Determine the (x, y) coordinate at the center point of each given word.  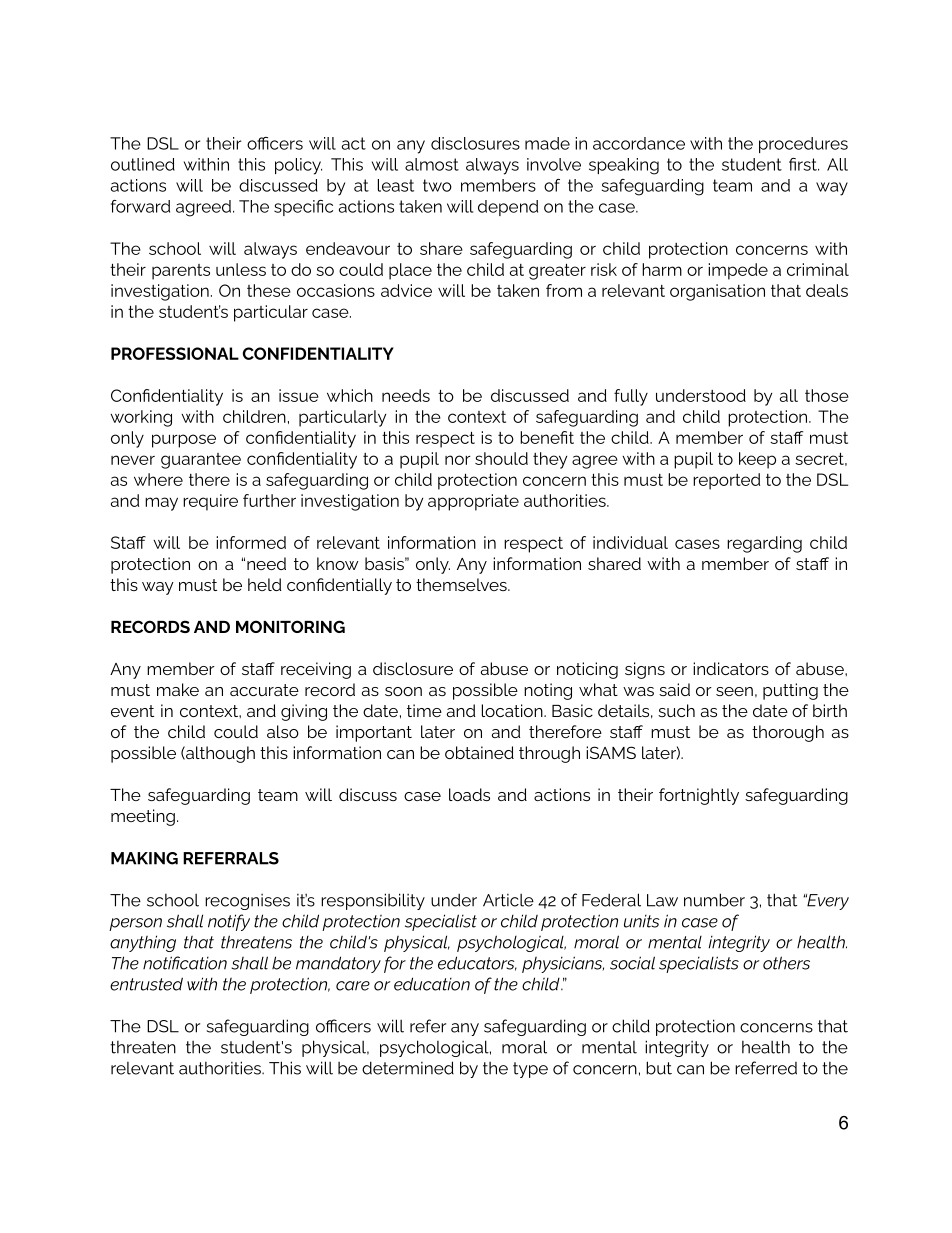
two (437, 185)
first (804, 164)
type (530, 1070)
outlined (143, 164)
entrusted (146, 984)
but (659, 1068)
